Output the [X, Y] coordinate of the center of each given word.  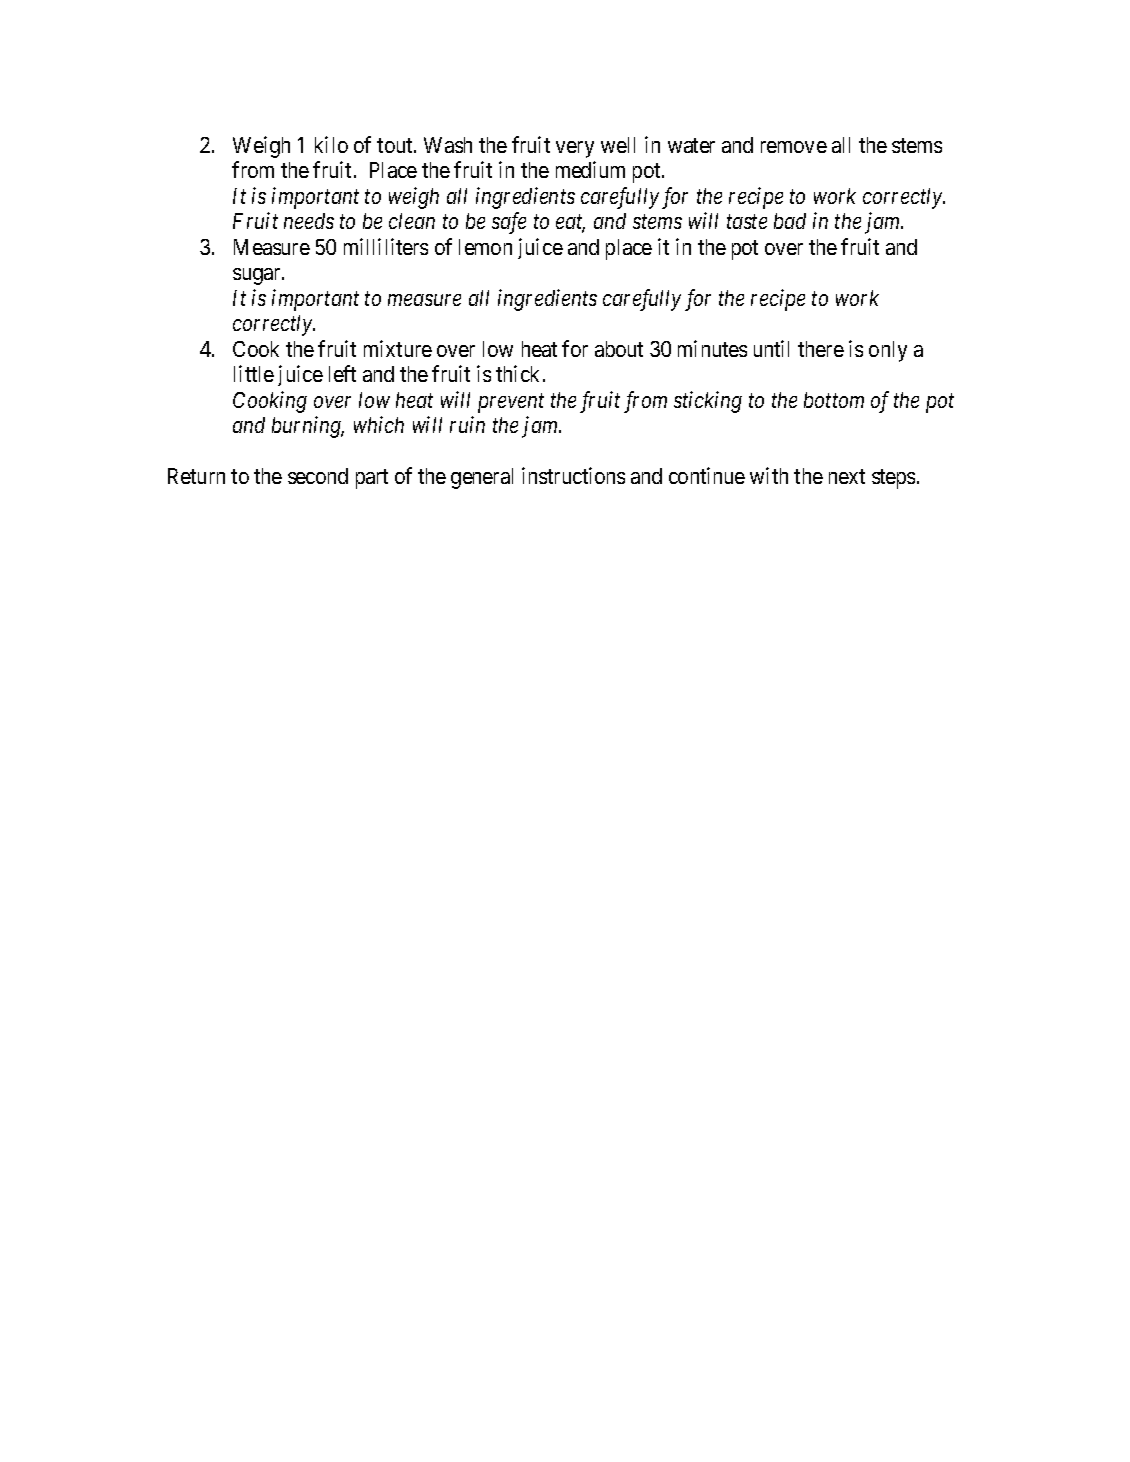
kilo [331, 144]
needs [309, 221]
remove [794, 147]
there [821, 349]
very [575, 149]
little [254, 373]
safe [509, 223]
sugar [258, 276]
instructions [573, 475]
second [318, 476]
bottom [834, 400]
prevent [511, 403]
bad [790, 221]
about [619, 349]
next [847, 476]
